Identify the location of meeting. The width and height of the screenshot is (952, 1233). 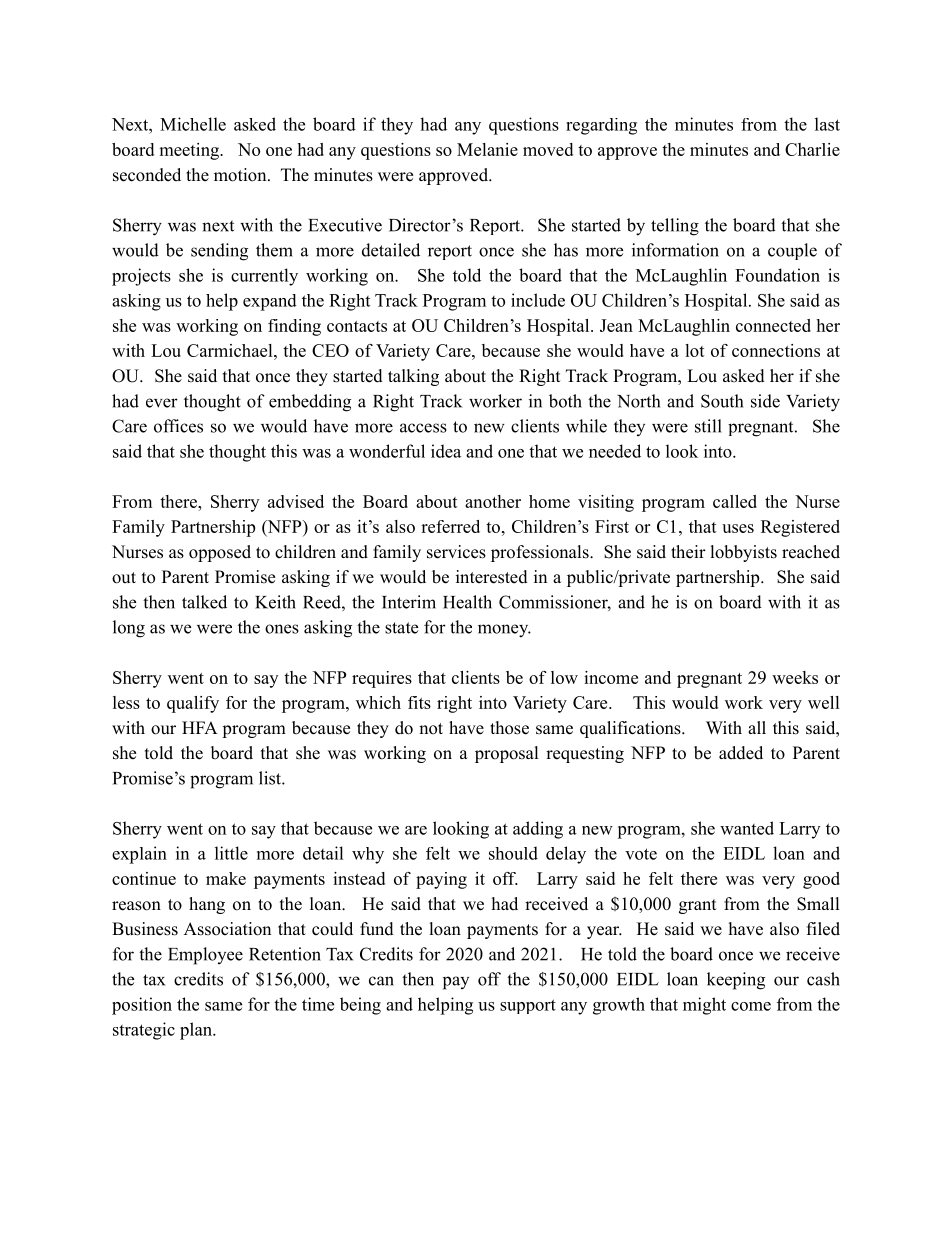
(190, 151).
